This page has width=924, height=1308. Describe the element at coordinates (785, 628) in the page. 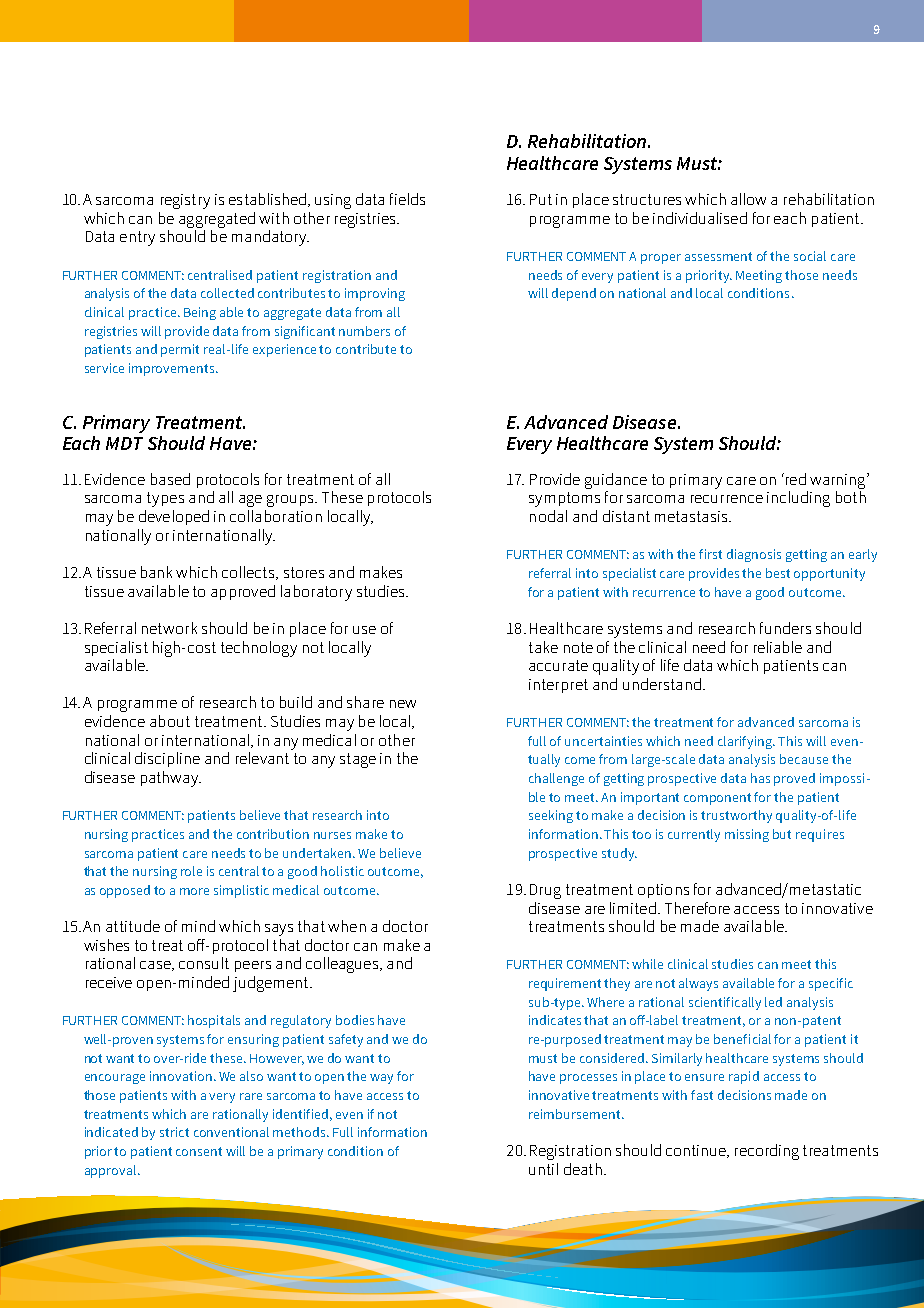

I see `funders` at that location.
